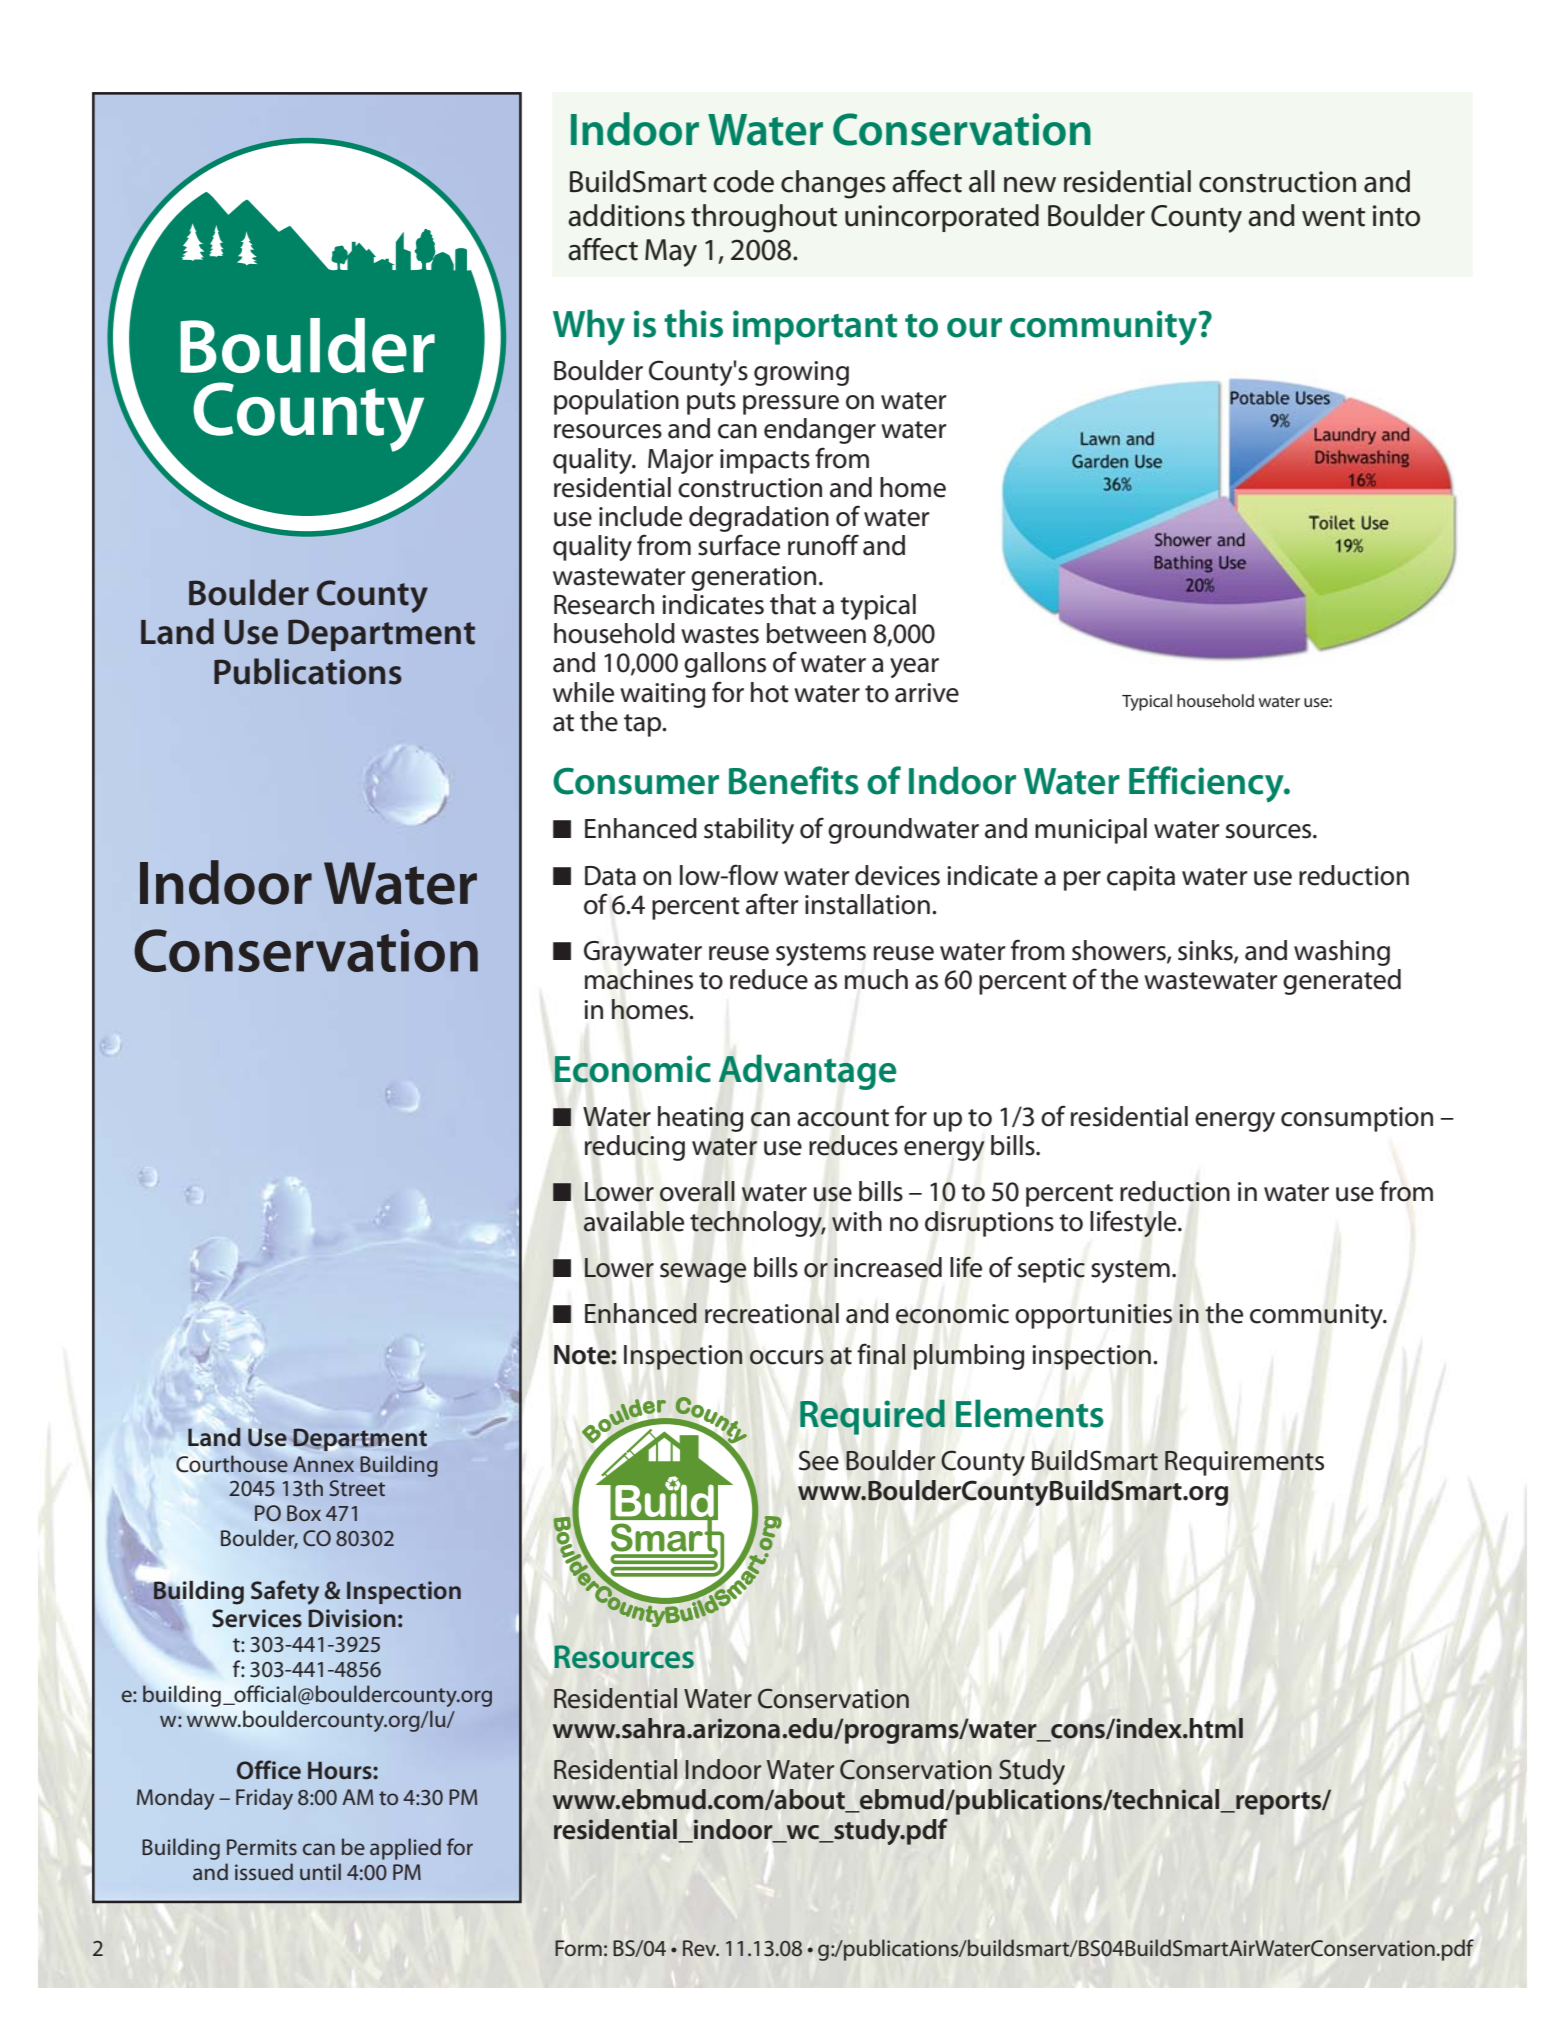 The height and width of the image is (2026, 1565). What do you see at coordinates (1244, 1463) in the image?
I see `Requirements` at bounding box center [1244, 1463].
